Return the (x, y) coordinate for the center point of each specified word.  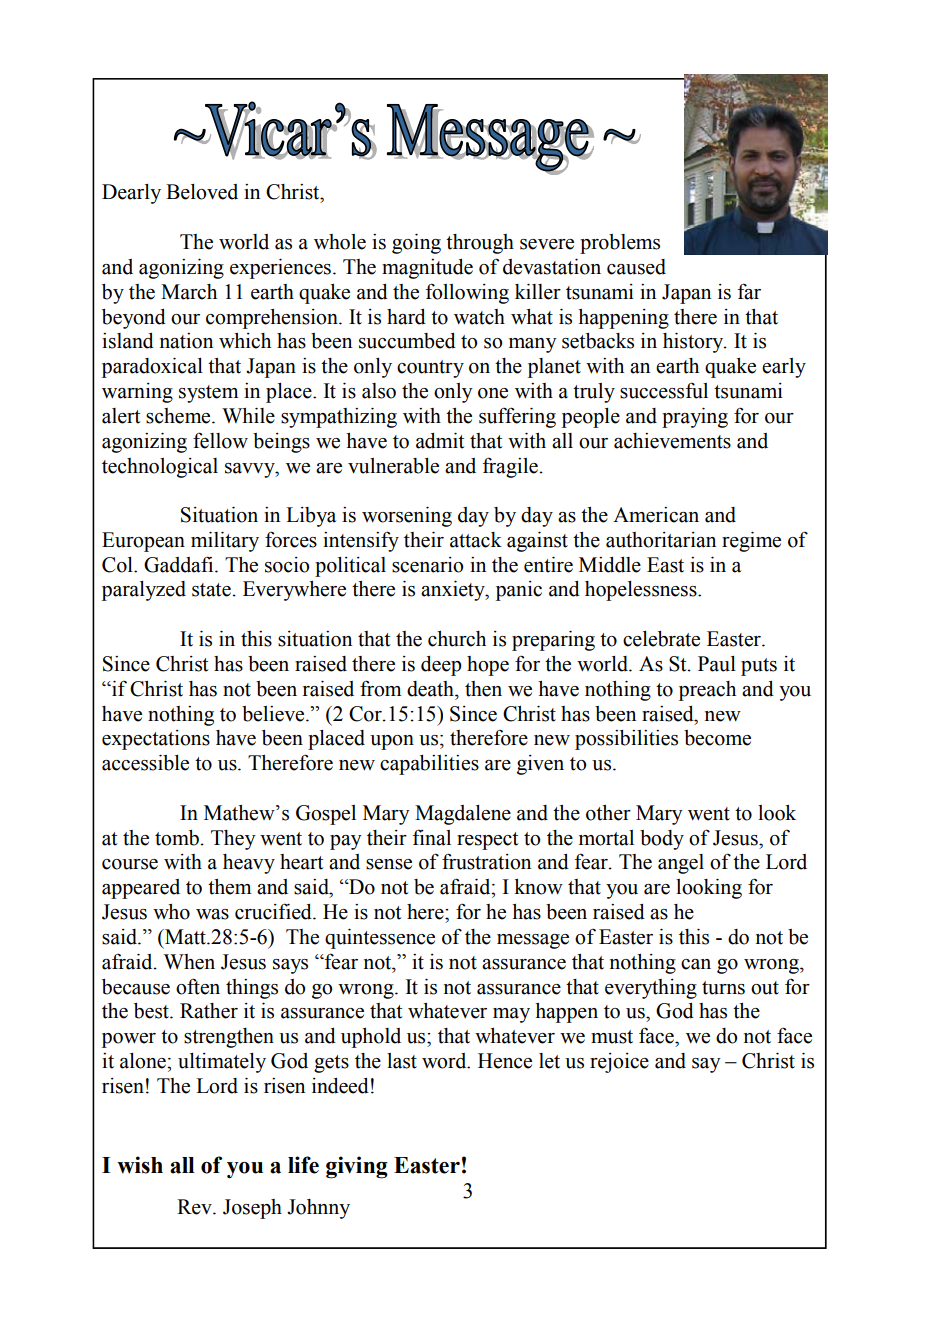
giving (357, 1167)
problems (620, 244)
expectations (156, 740)
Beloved (202, 192)
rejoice (619, 1063)
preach (707, 691)
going (416, 243)
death (431, 689)
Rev (195, 1207)
